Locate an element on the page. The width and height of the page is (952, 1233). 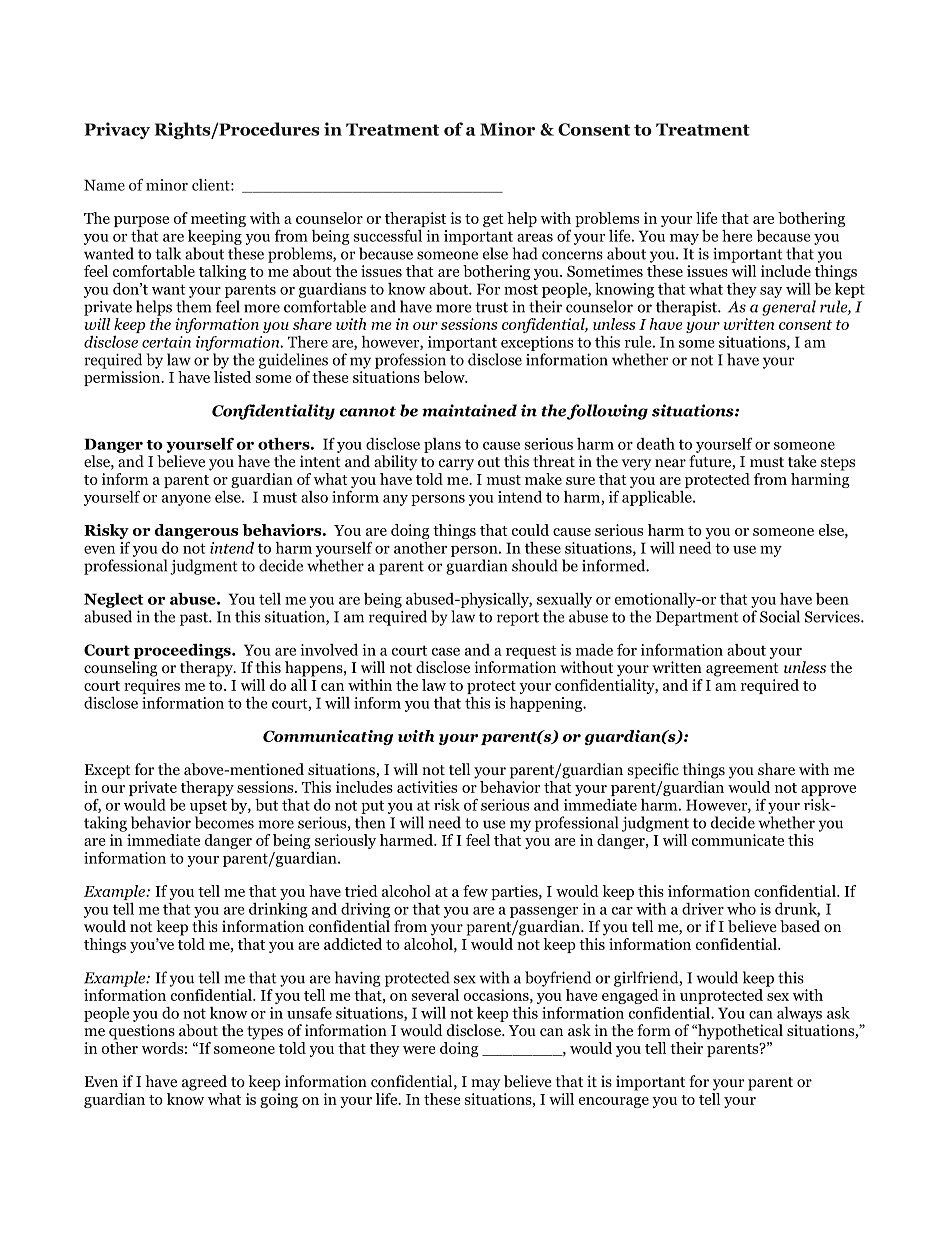
were is located at coordinates (419, 1050).
